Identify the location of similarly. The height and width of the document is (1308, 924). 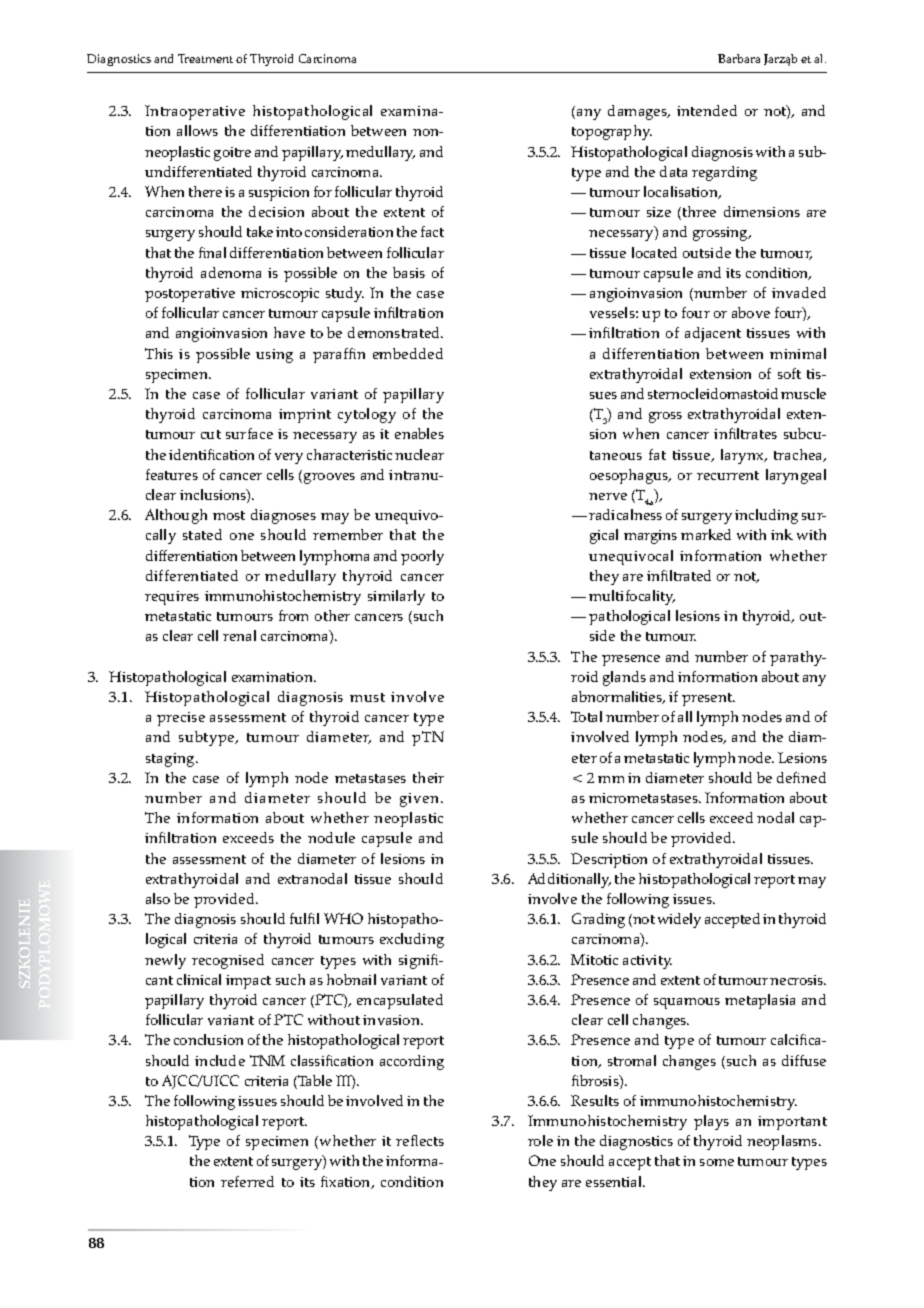
(396, 597).
